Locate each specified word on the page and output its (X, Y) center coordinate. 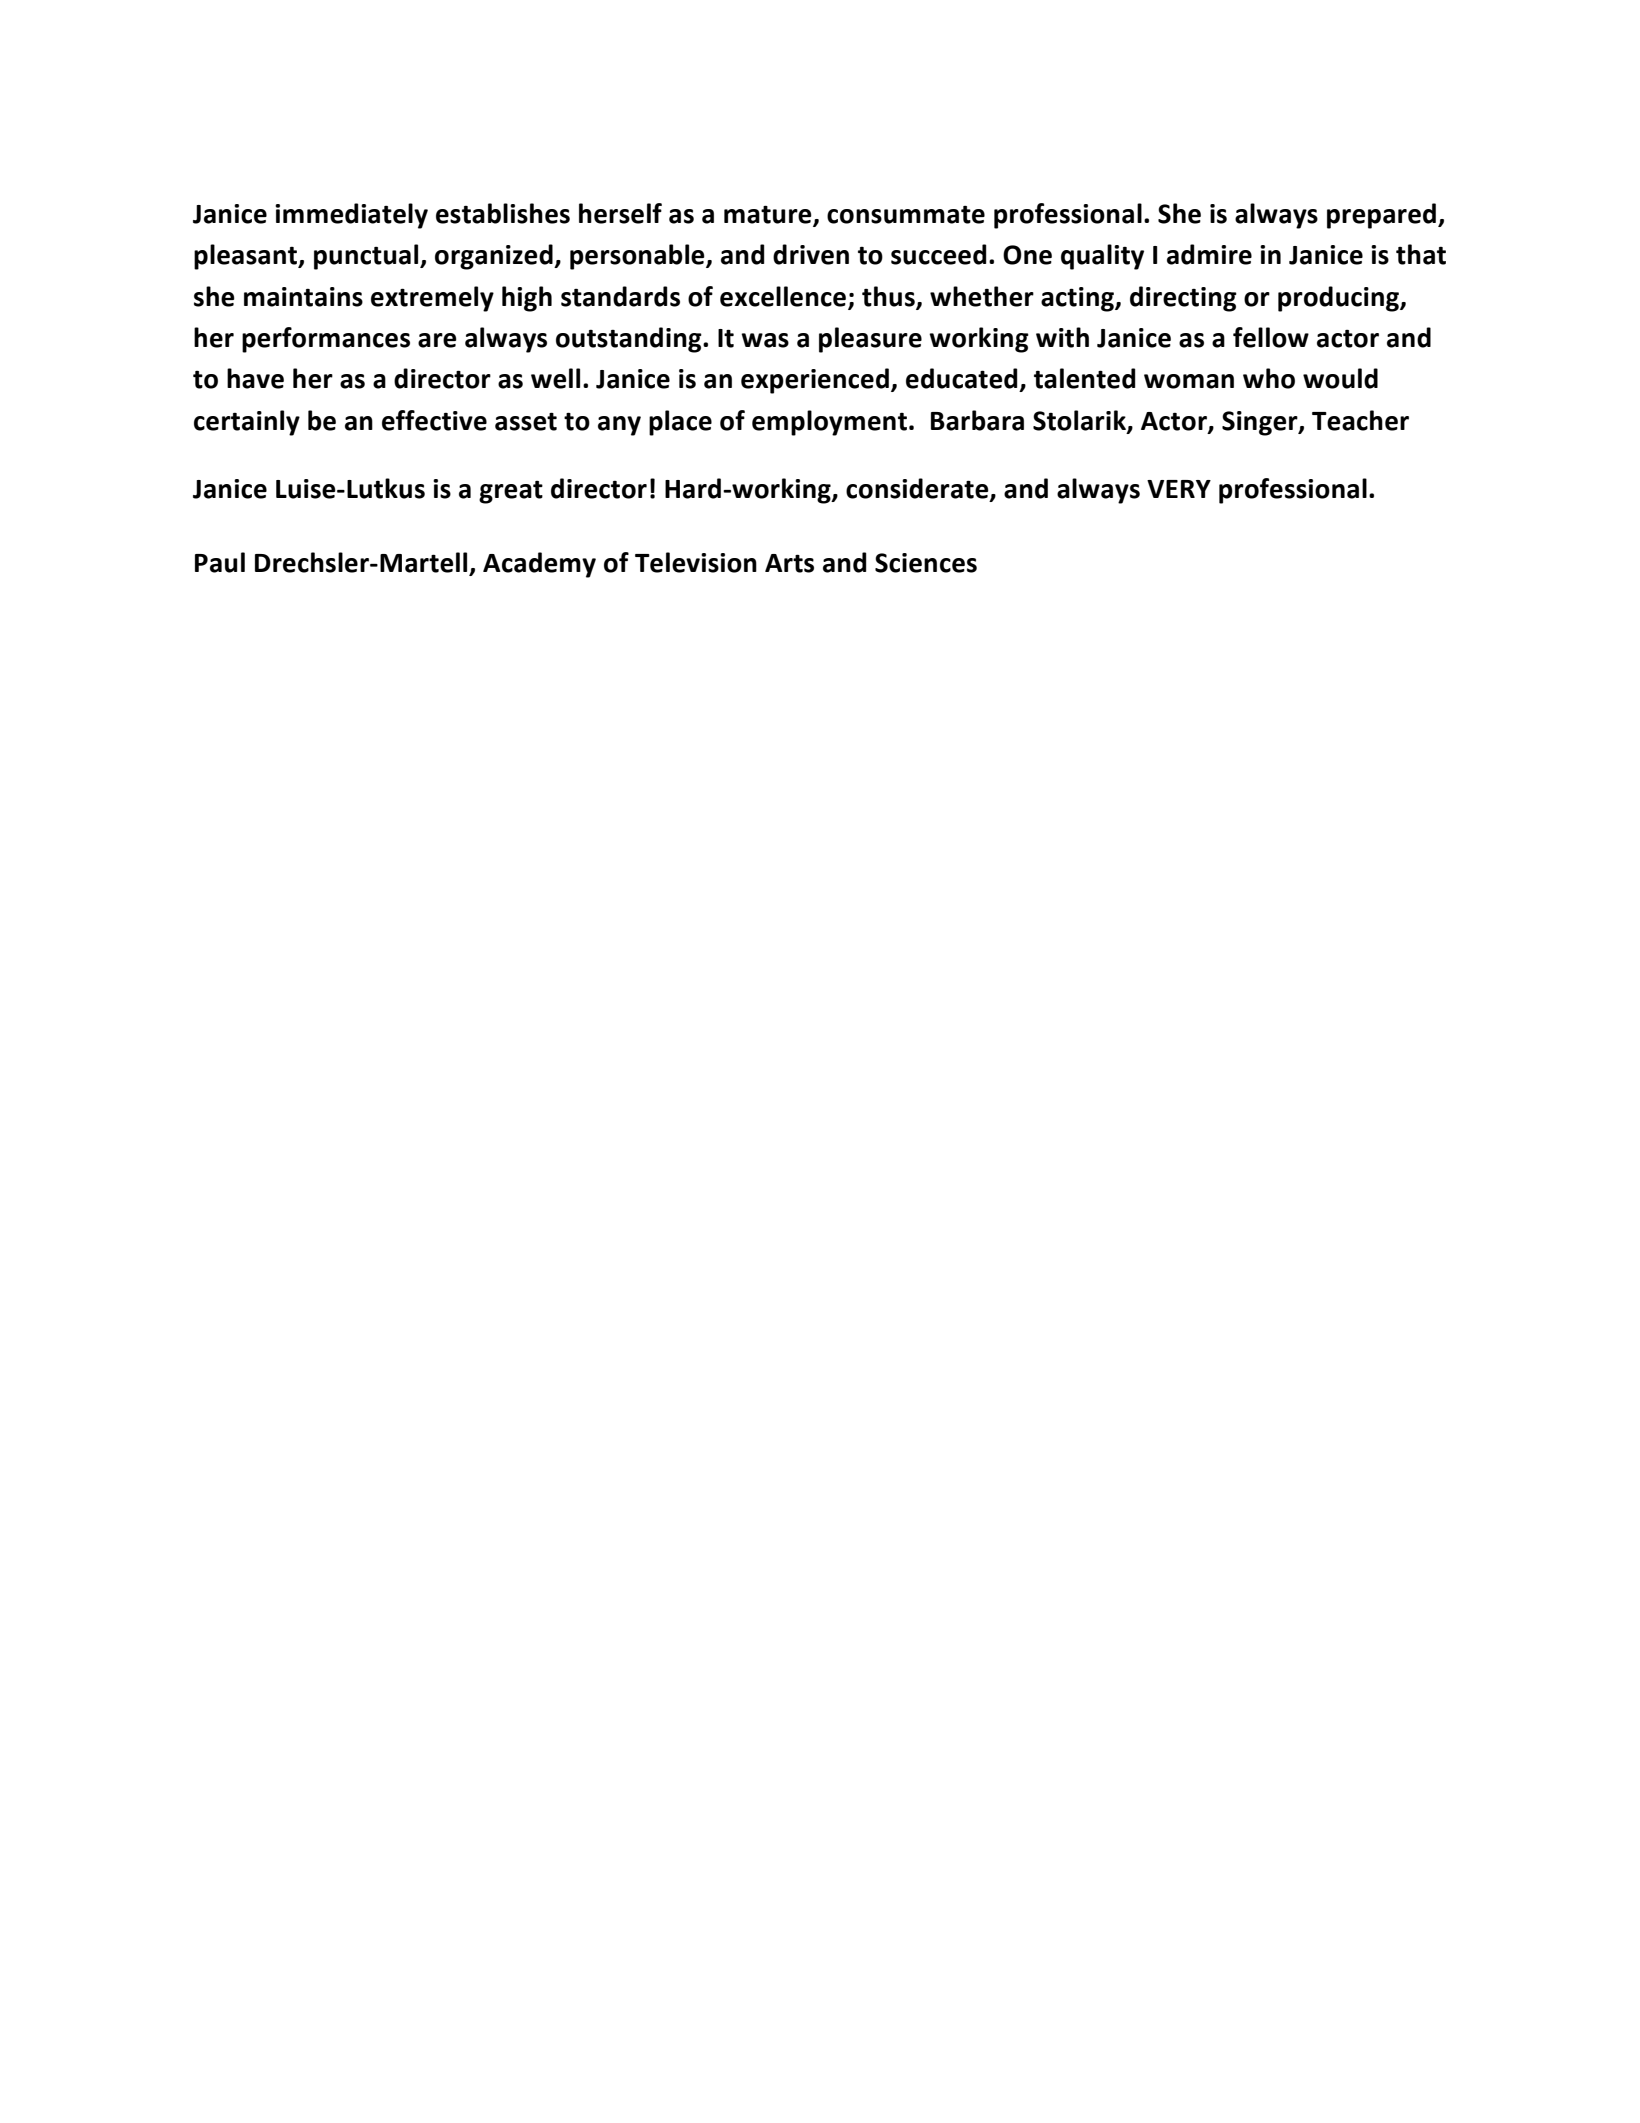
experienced (815, 381)
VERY (1179, 489)
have (255, 378)
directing (1183, 299)
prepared (1381, 216)
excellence (784, 297)
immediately (351, 216)
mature (769, 215)
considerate (918, 489)
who (1269, 378)
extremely (432, 299)
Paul (220, 562)
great (511, 492)
